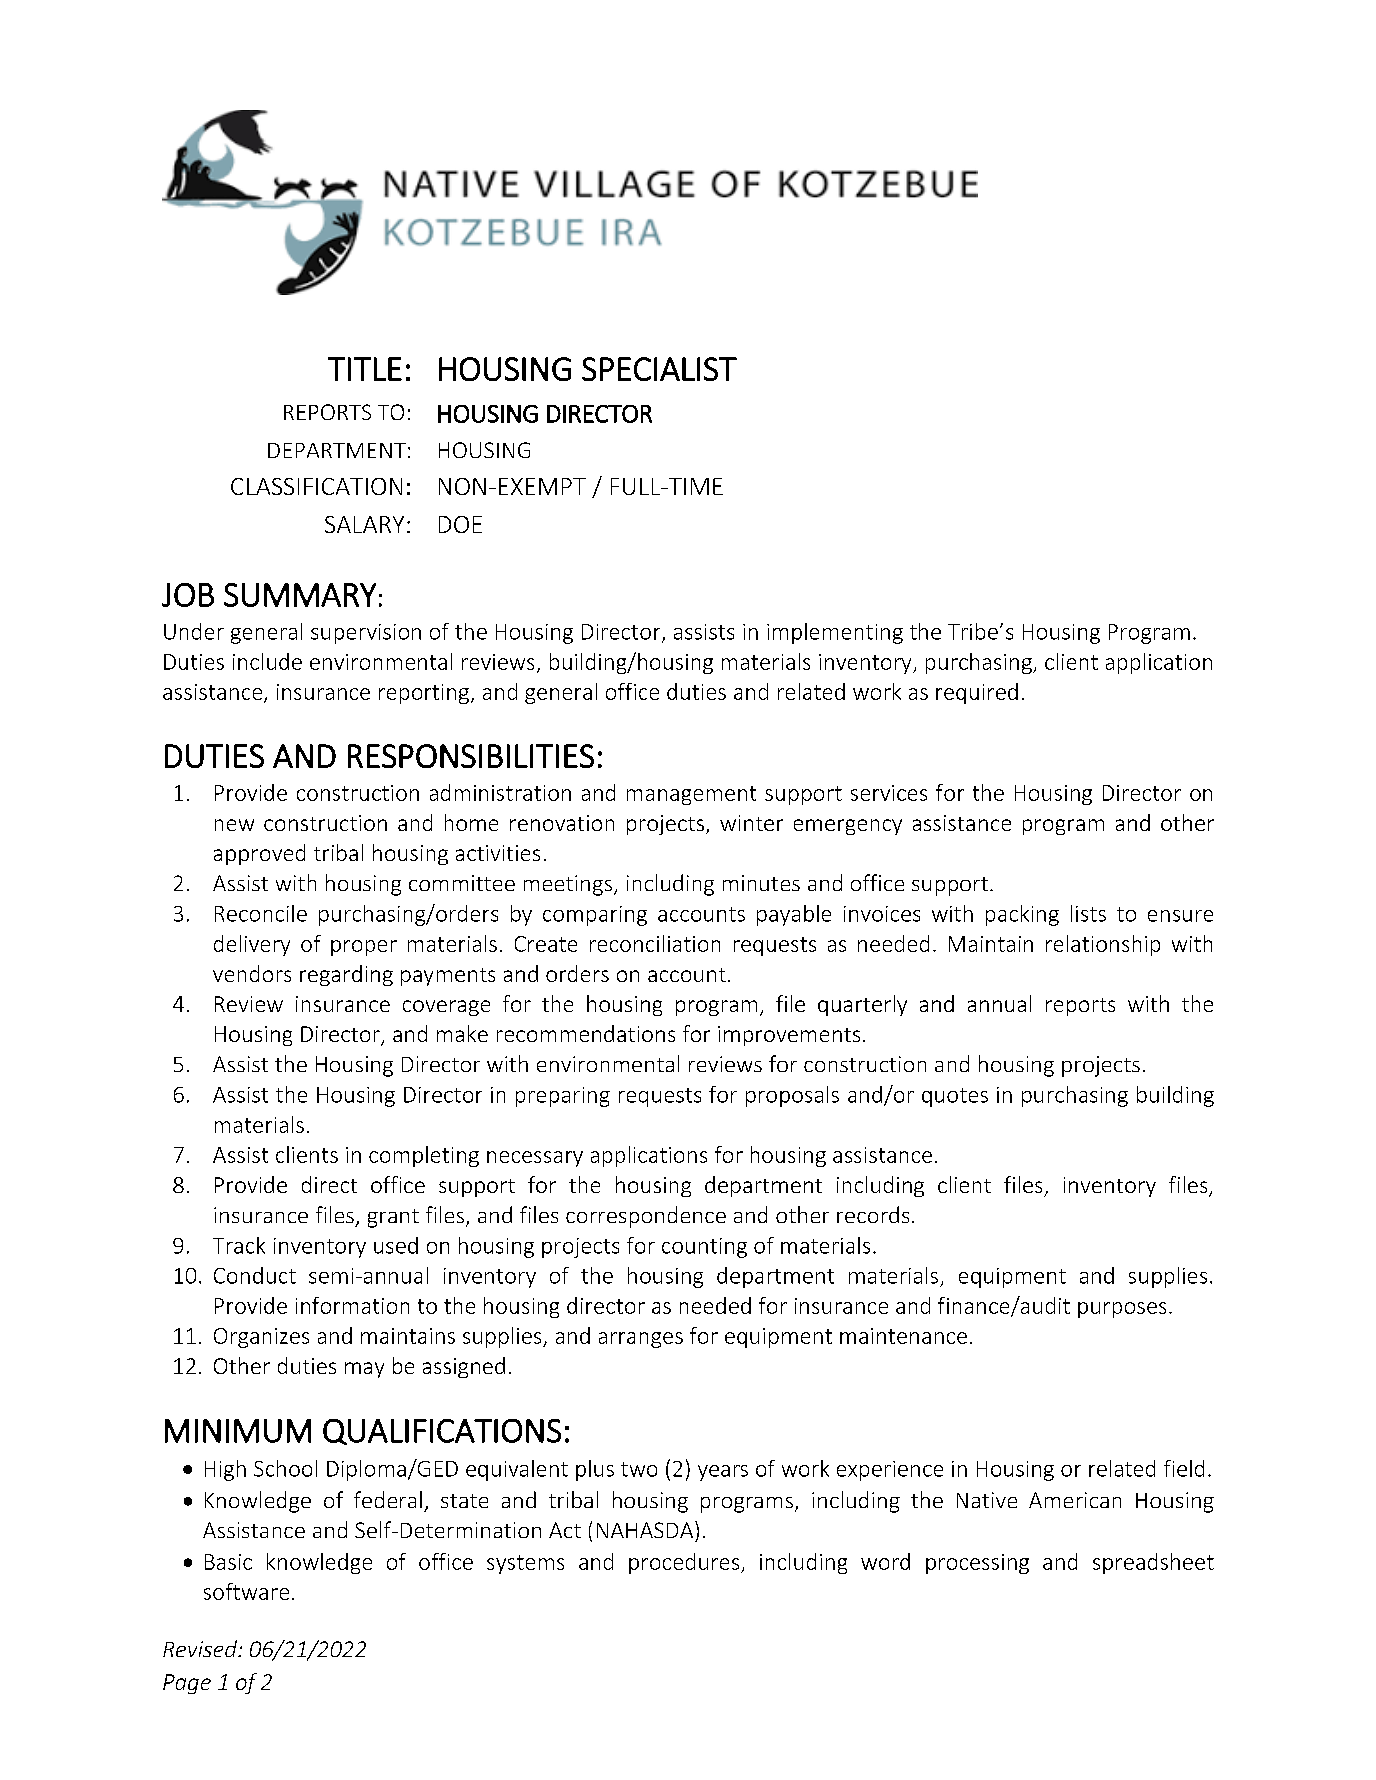 This screenshot has width=1376, height=1780. Describe the element at coordinates (246, 1591) in the screenshot. I see `software` at that location.
